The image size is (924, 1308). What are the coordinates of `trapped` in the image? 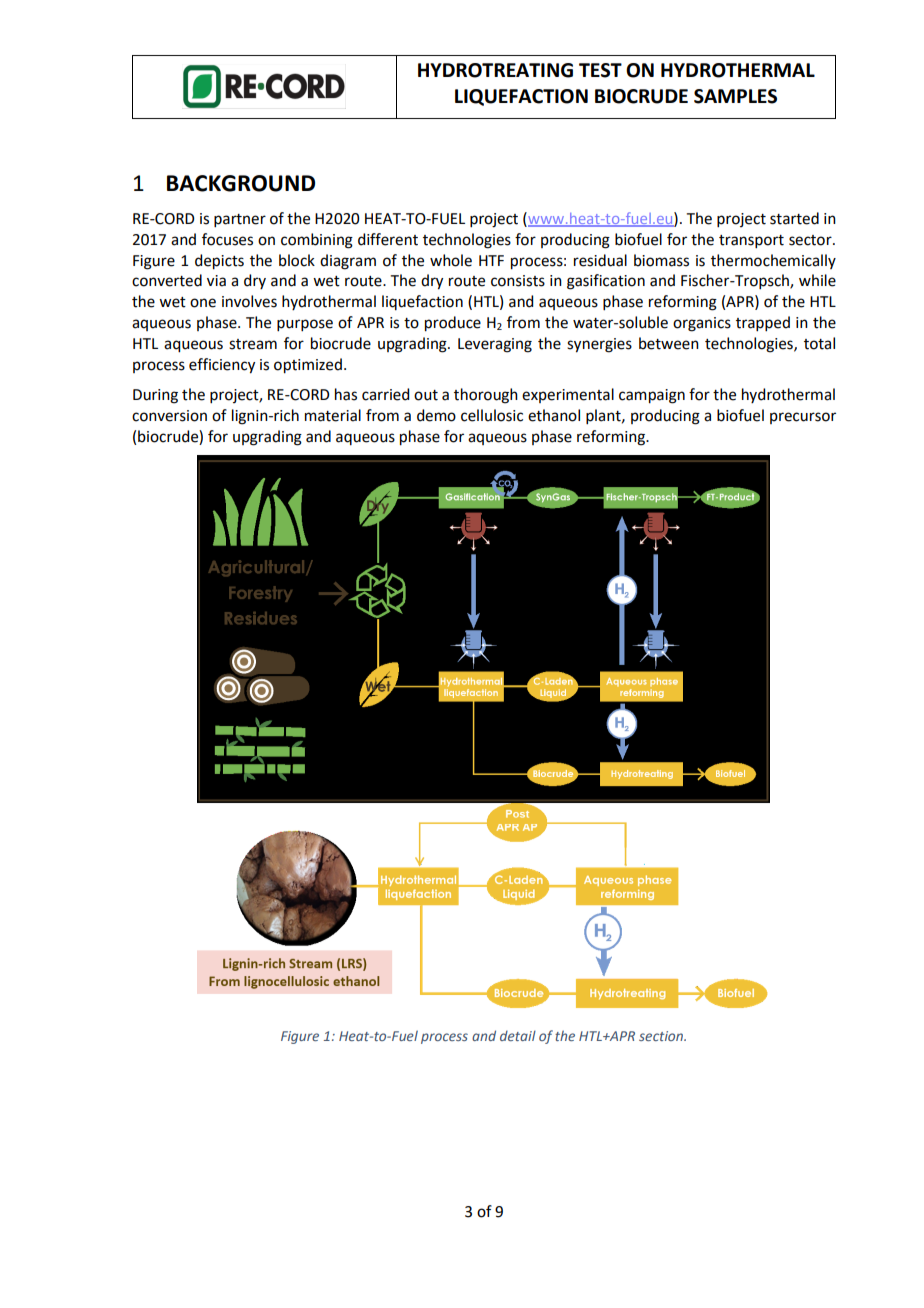 It's located at (763, 323).
